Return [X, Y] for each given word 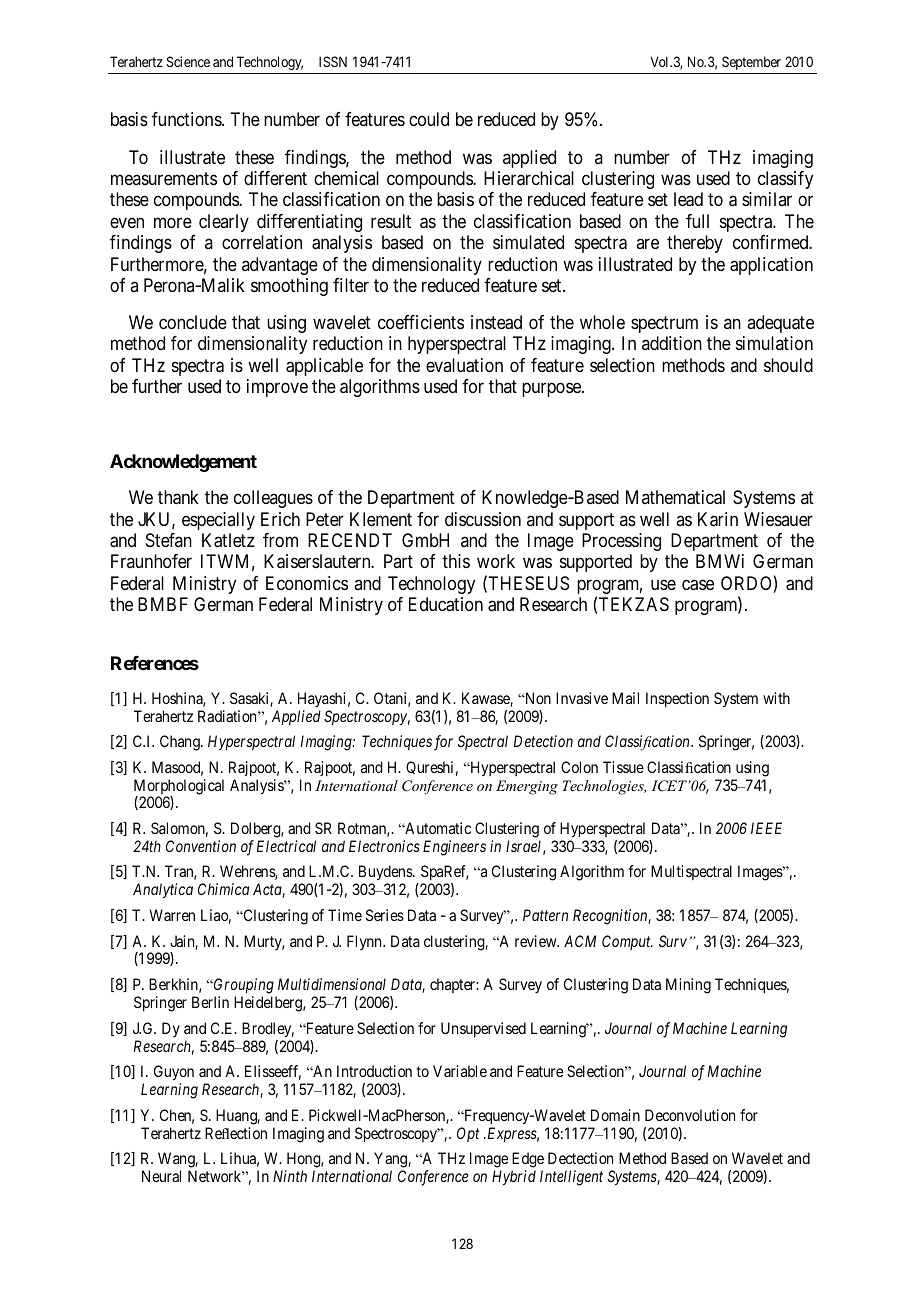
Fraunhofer [151, 561]
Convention [201, 846]
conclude [193, 322]
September [751, 63]
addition [672, 343]
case [698, 585]
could [429, 119]
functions [187, 119]
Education [446, 604]
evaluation [464, 365]
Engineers [454, 848]
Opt [468, 1134]
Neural [161, 1176]
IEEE [766, 828]
